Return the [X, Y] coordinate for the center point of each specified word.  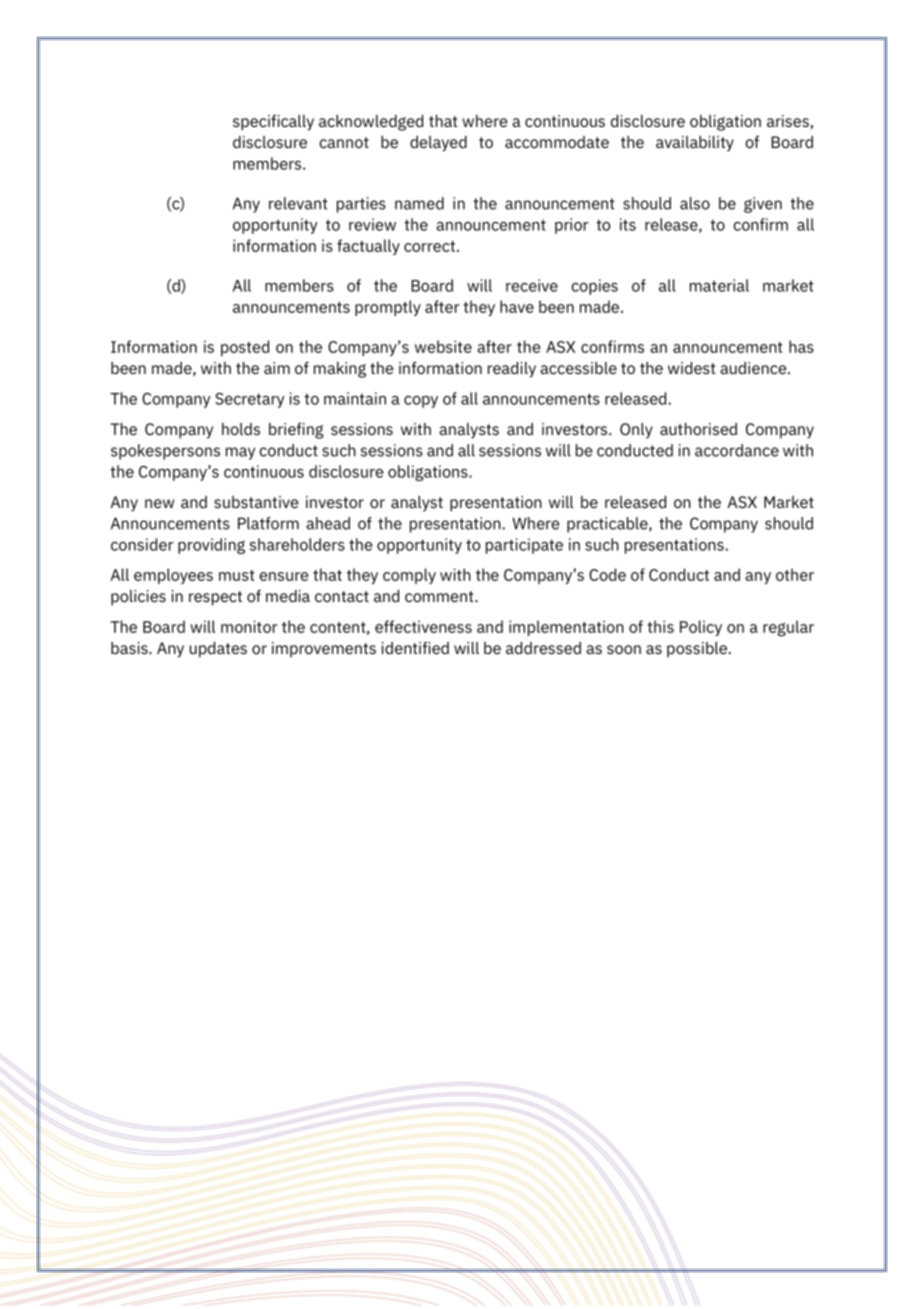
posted [245, 348]
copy [421, 402]
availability [695, 144]
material [719, 285]
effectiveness [423, 626]
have [517, 306]
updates [218, 650]
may [240, 453]
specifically [273, 123]
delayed [438, 144]
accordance [737, 450]
